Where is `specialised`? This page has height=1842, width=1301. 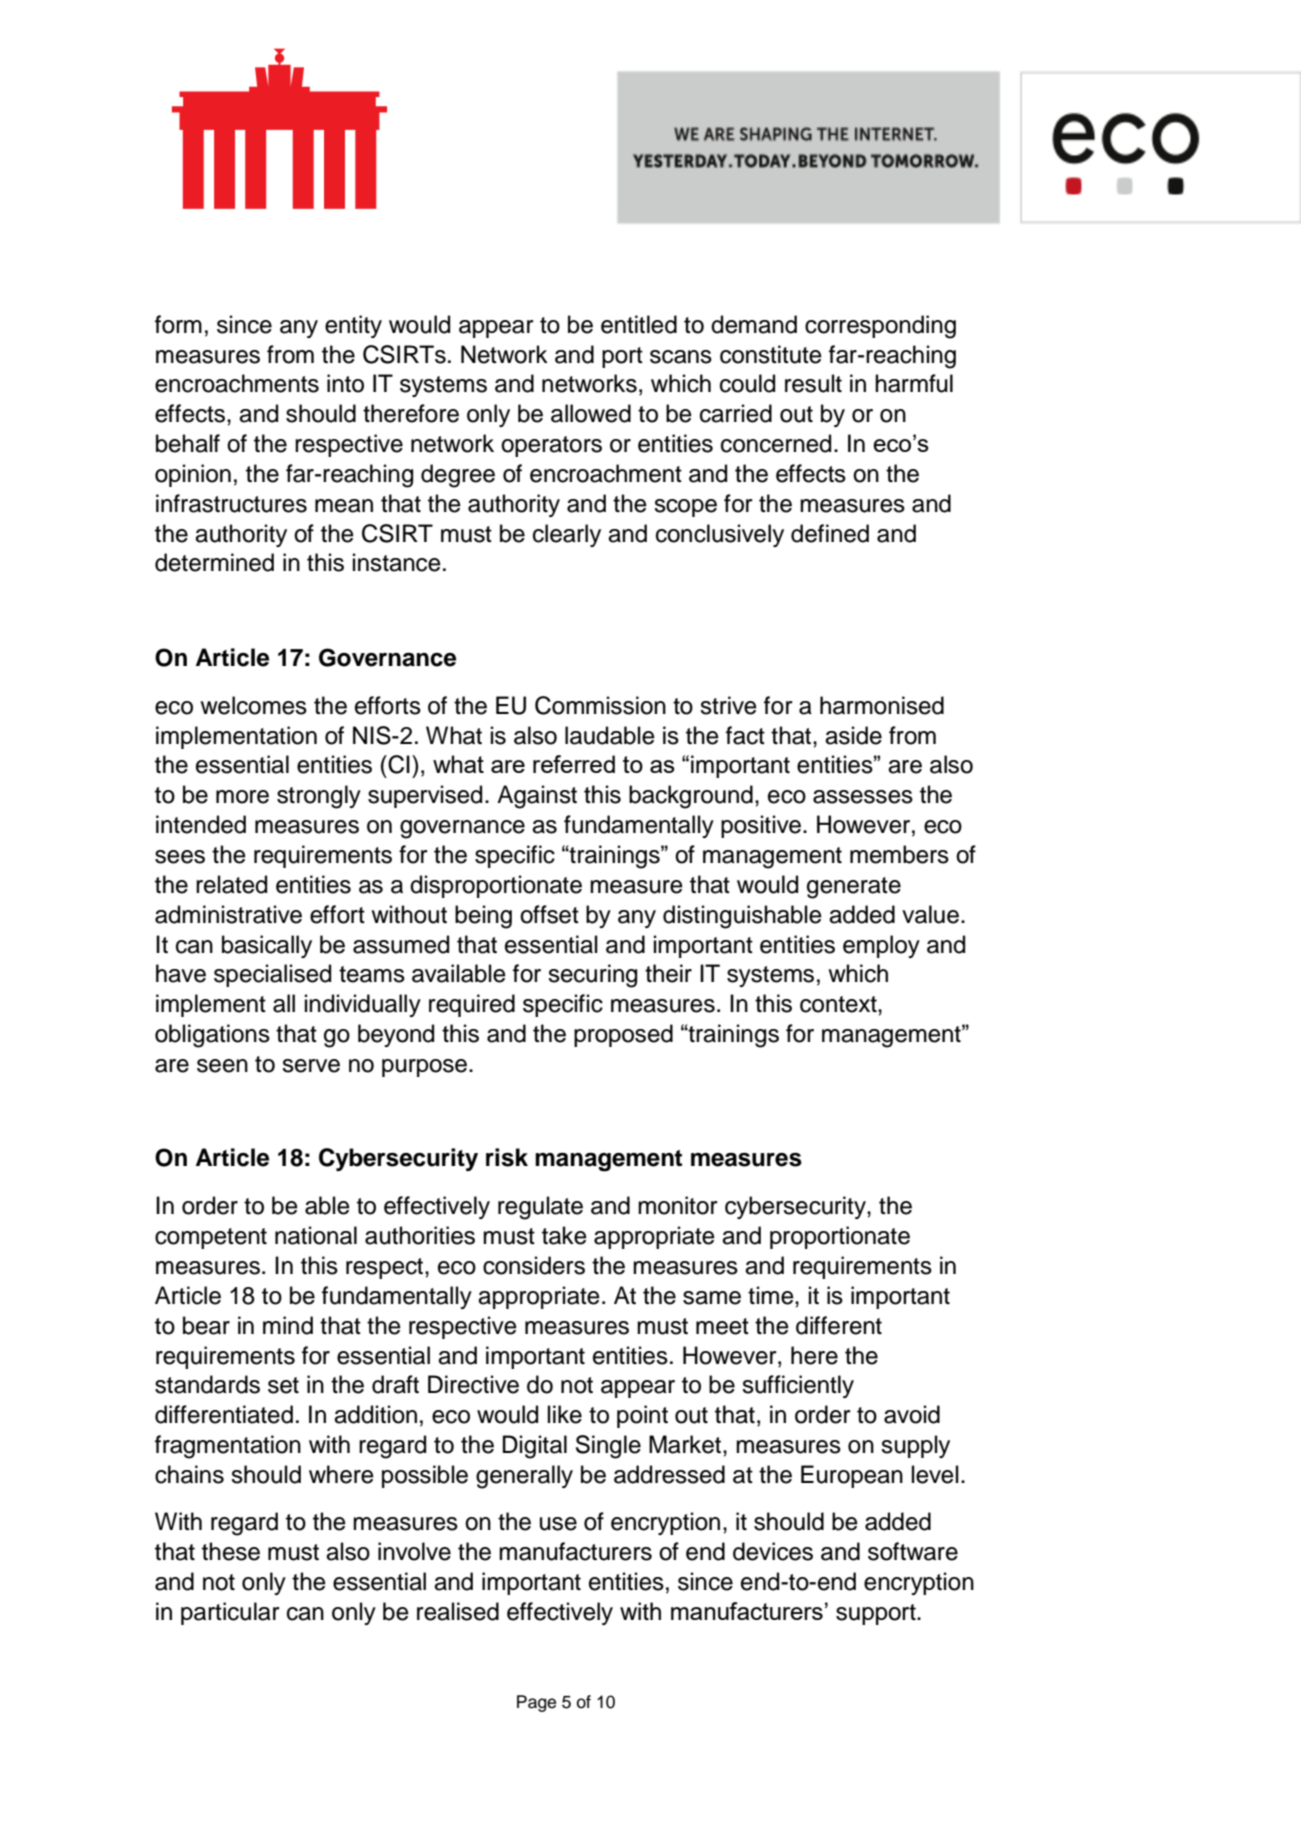
specialised is located at coordinates (272, 975).
